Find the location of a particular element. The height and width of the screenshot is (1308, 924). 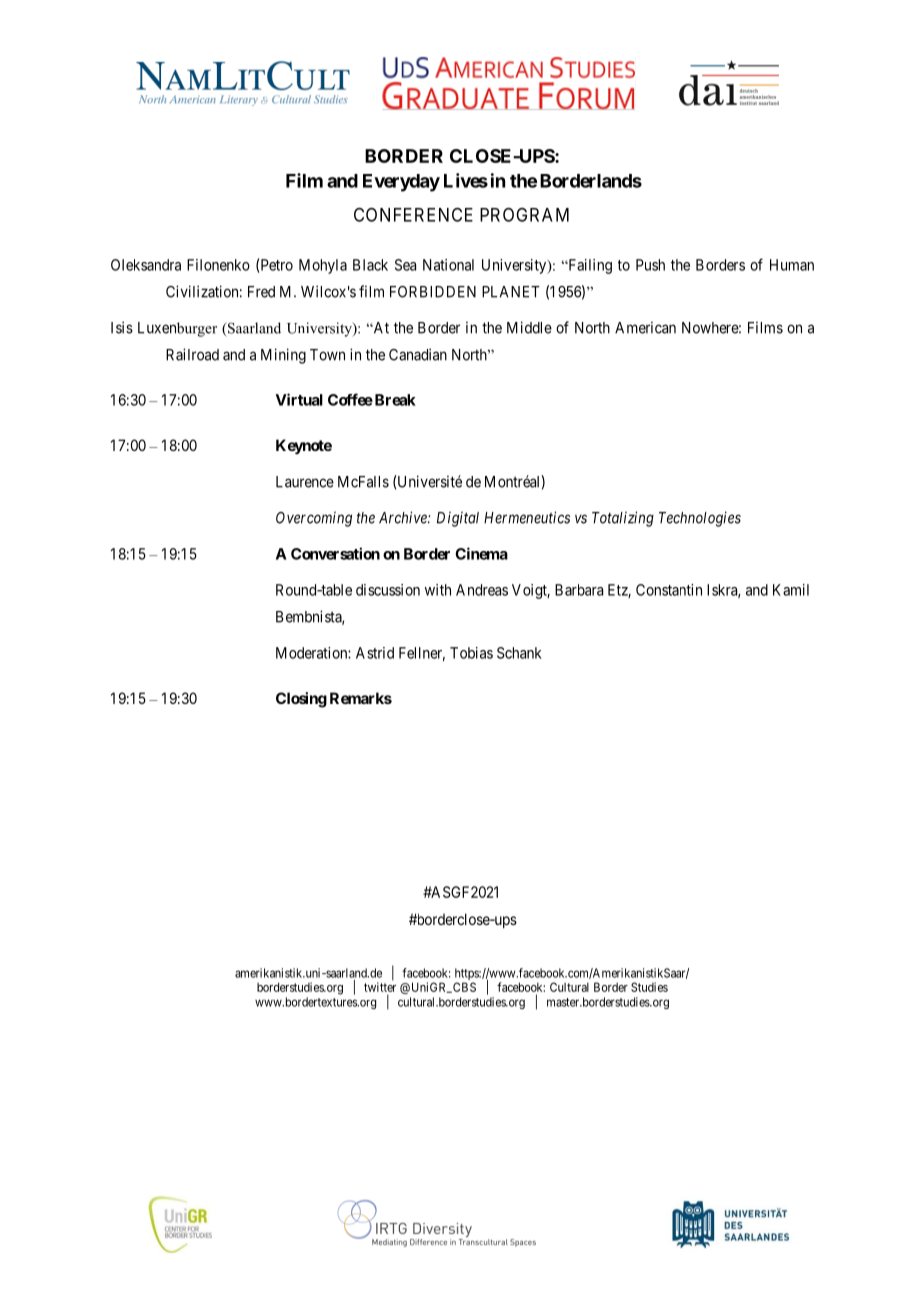

Kamil is located at coordinates (791, 590).
